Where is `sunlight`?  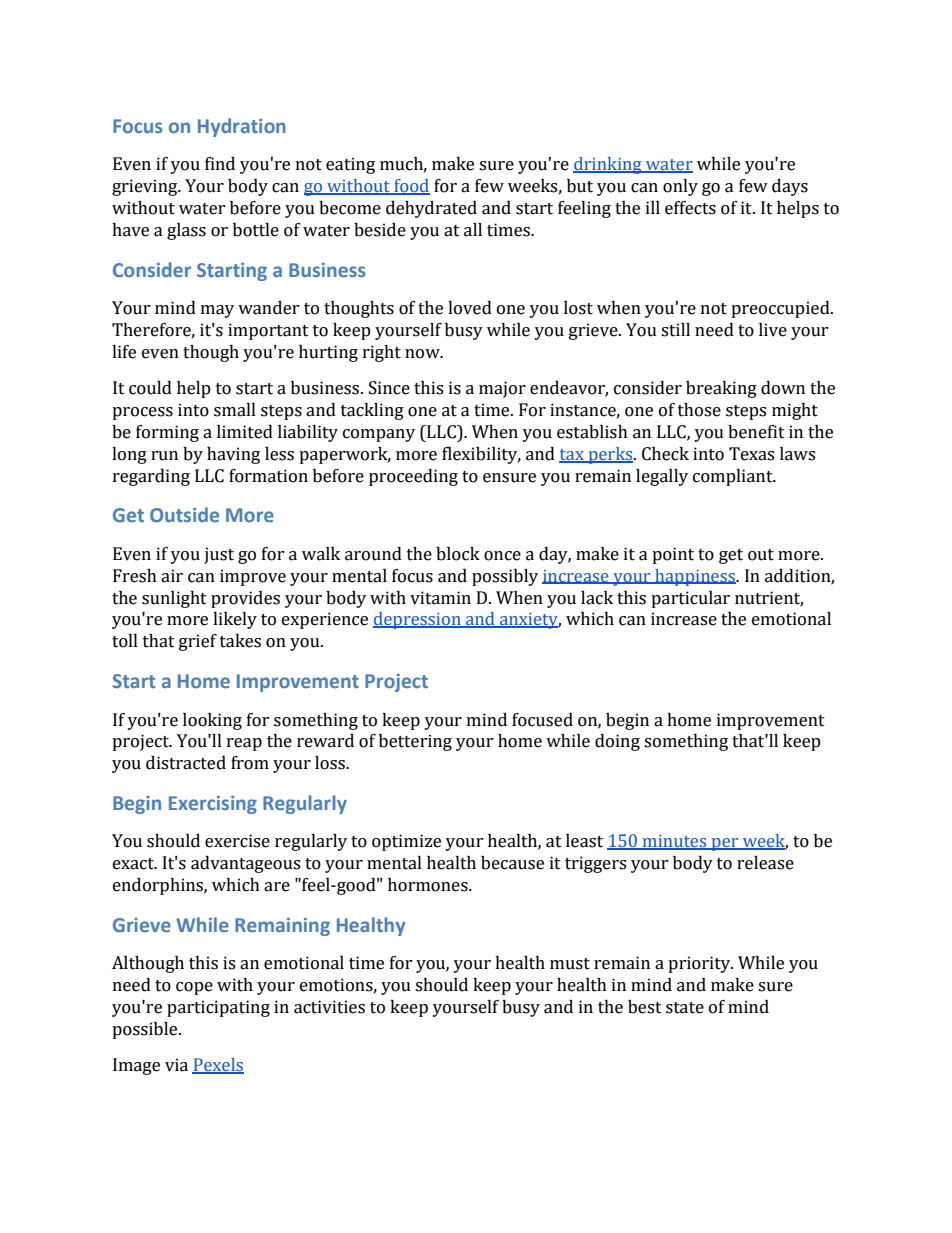 sunlight is located at coordinates (174, 599).
